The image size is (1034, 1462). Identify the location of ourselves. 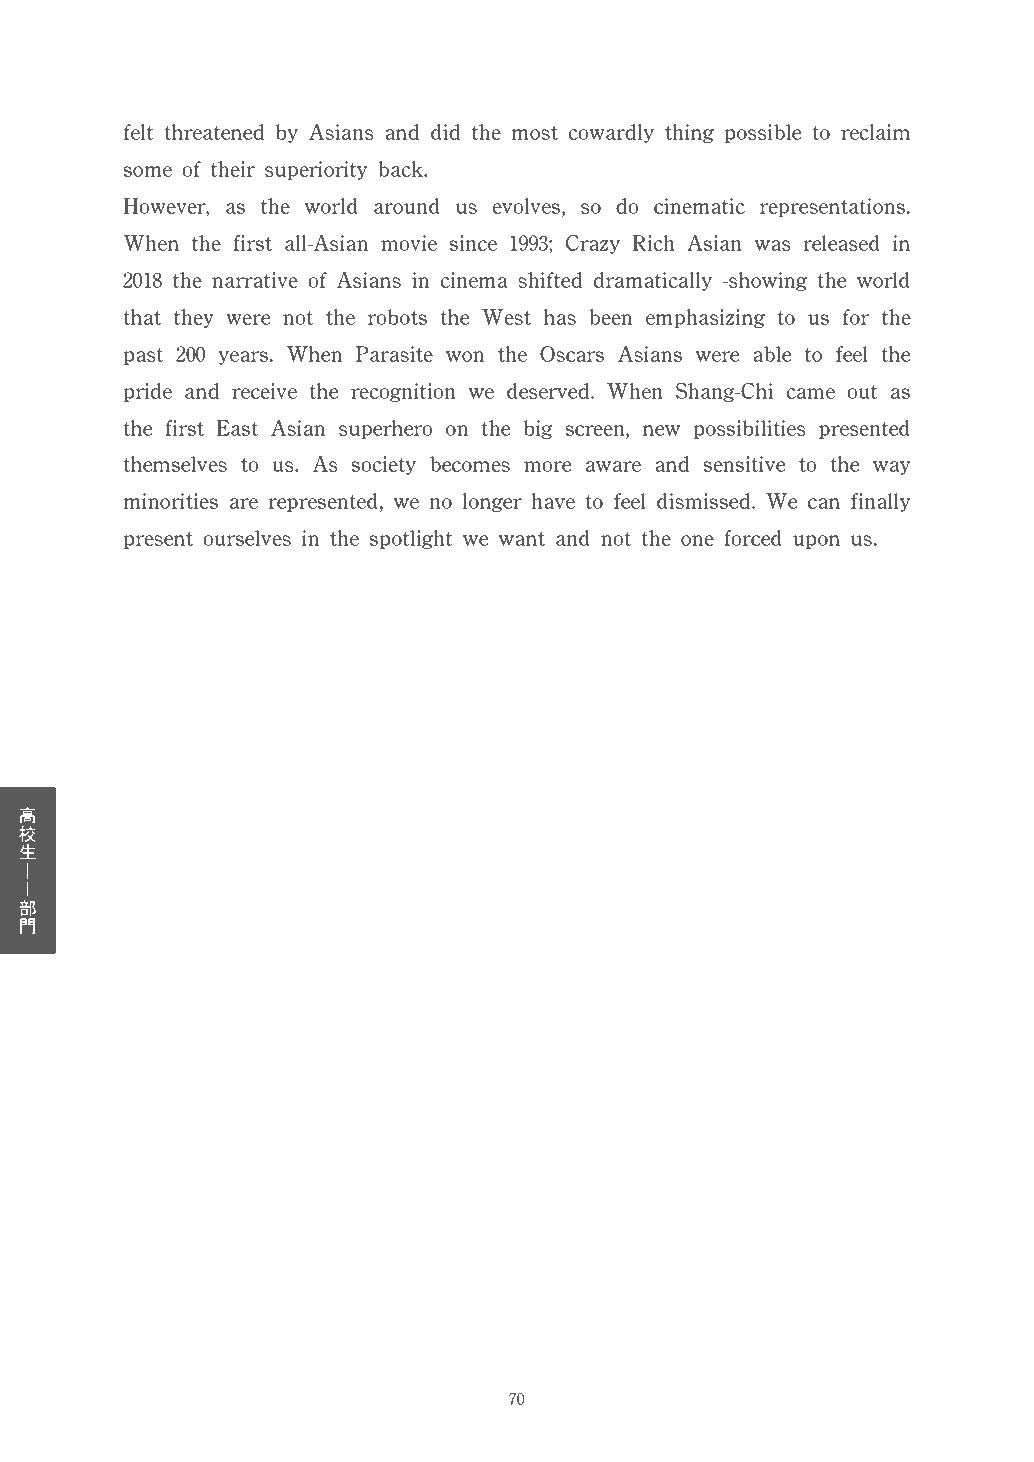
(247, 538).
